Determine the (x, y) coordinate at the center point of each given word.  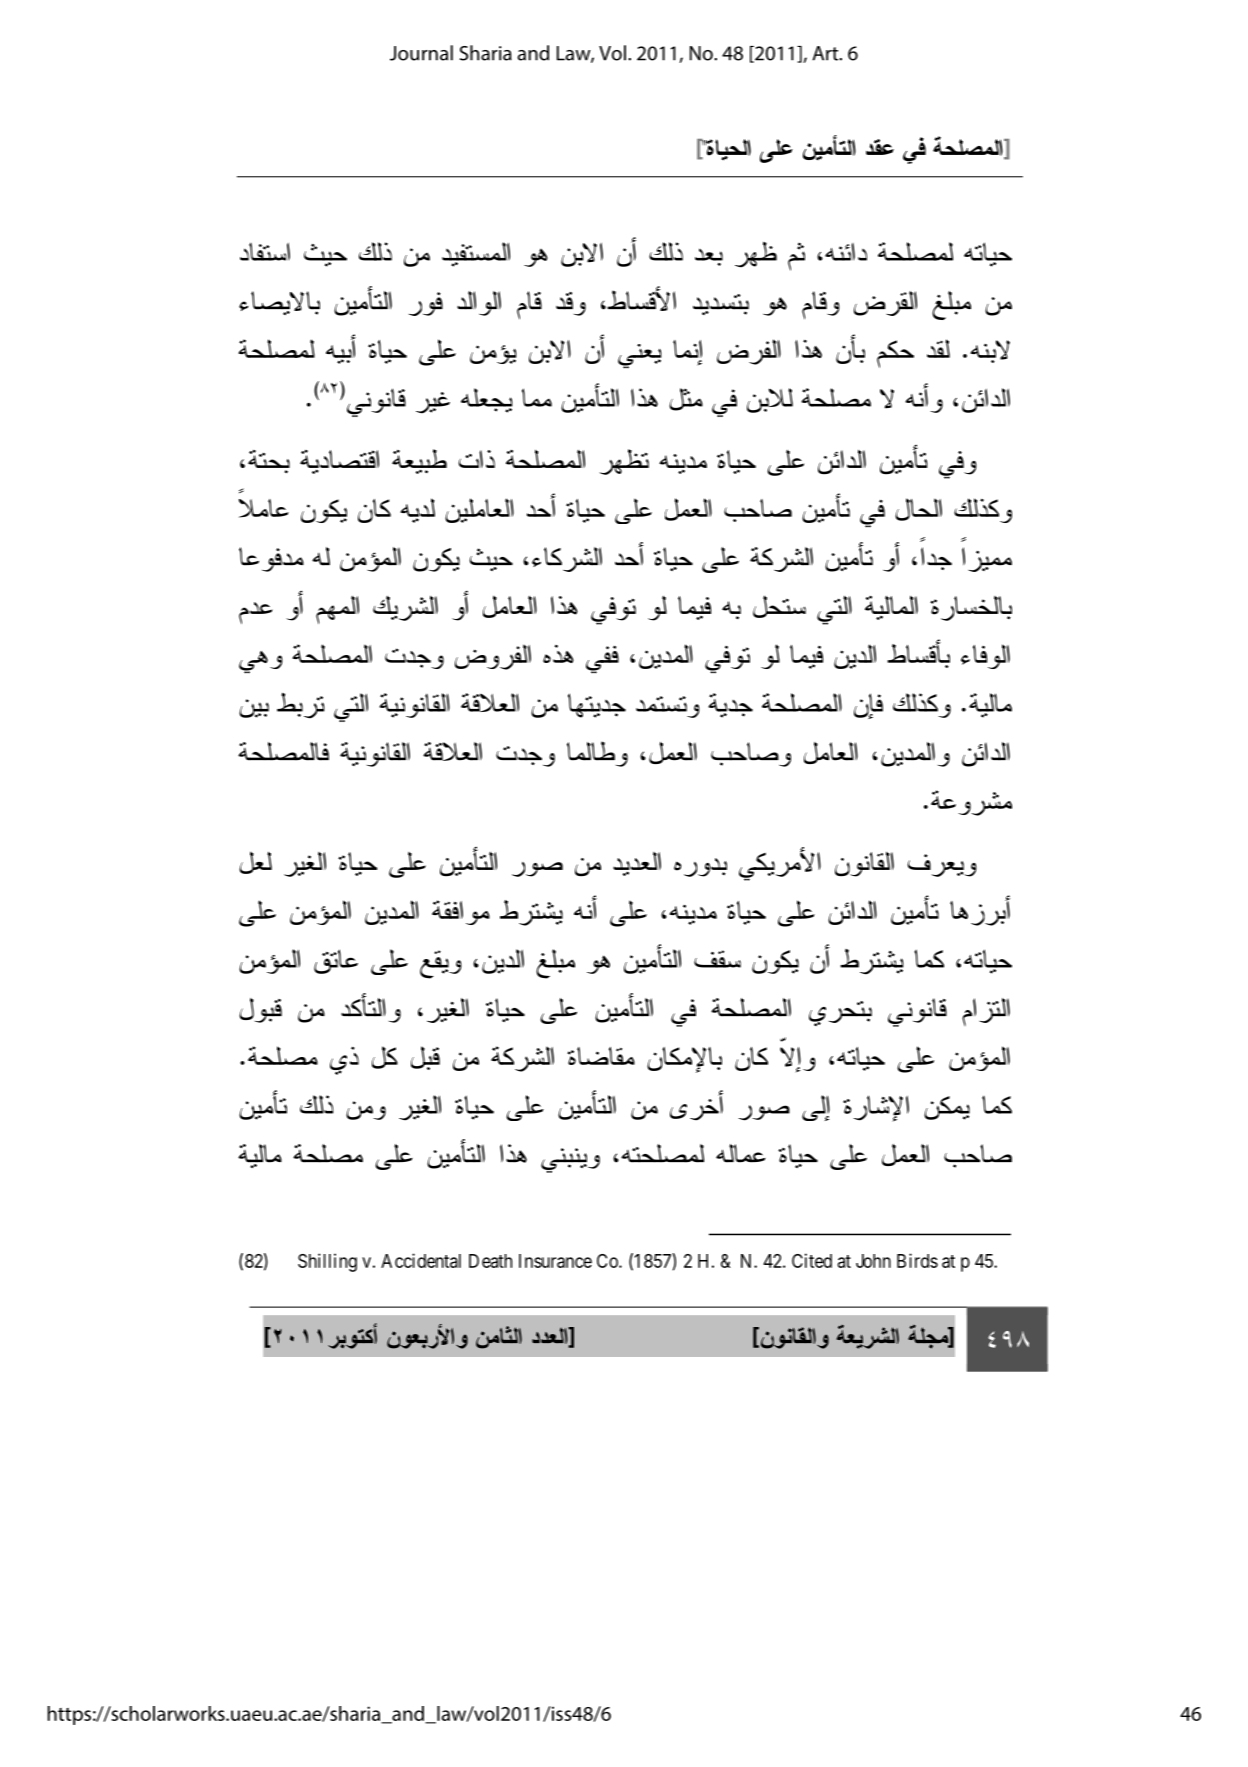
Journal (421, 53)
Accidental (421, 1260)
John (873, 1261)
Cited (812, 1260)
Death (490, 1261)
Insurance (555, 1261)
